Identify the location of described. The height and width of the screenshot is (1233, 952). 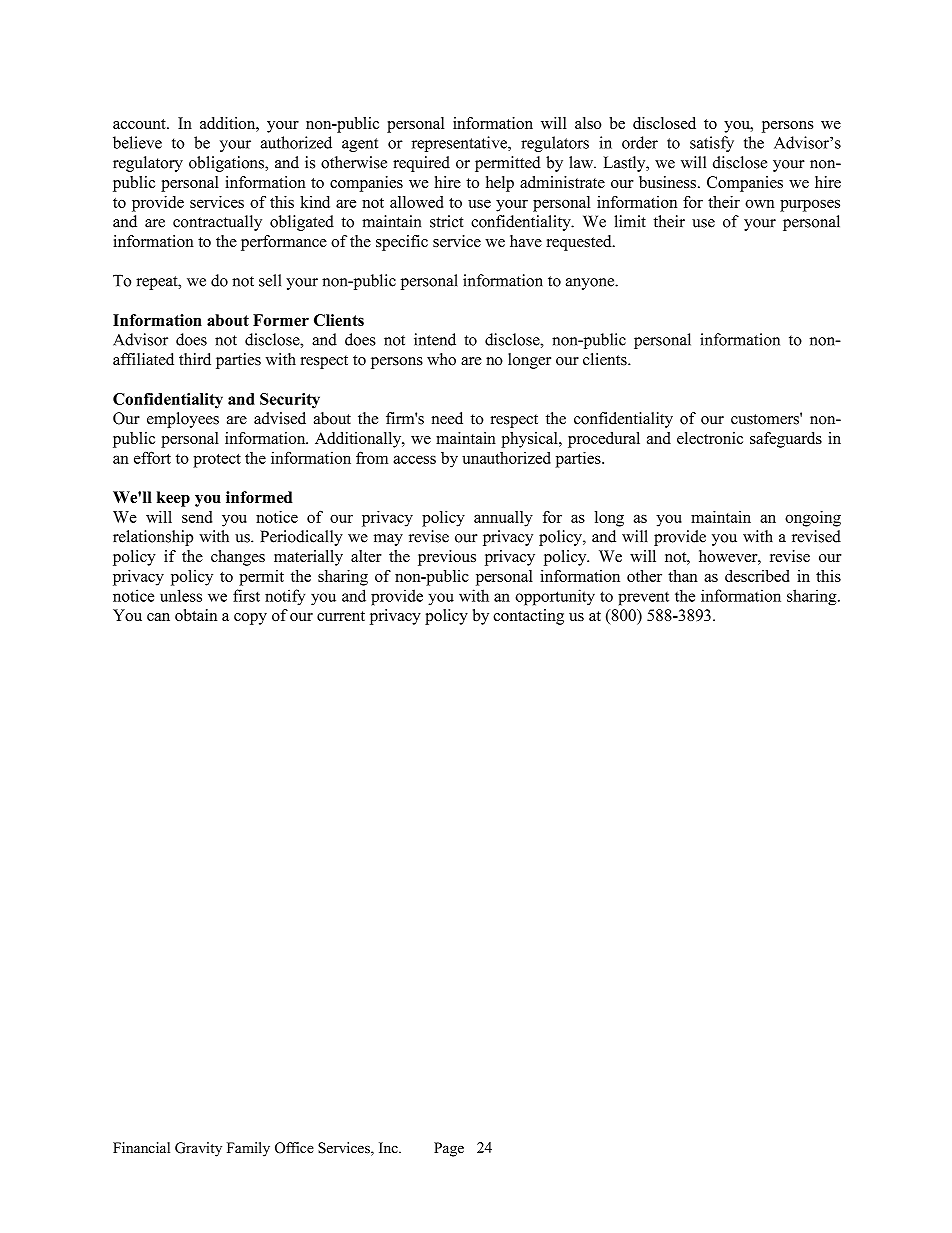
(757, 576).
